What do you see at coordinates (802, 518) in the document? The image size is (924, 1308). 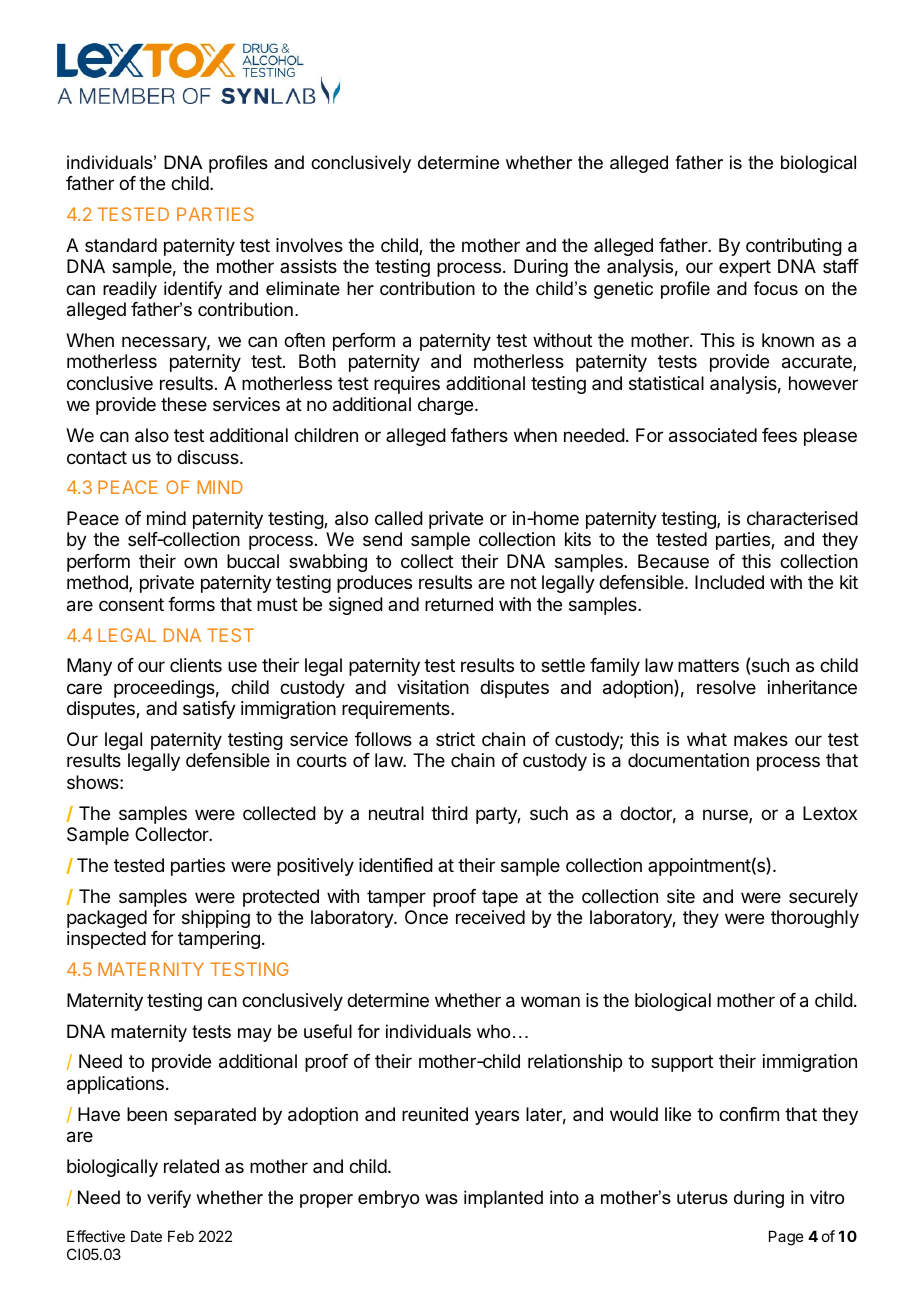 I see `characterised` at bounding box center [802, 518].
